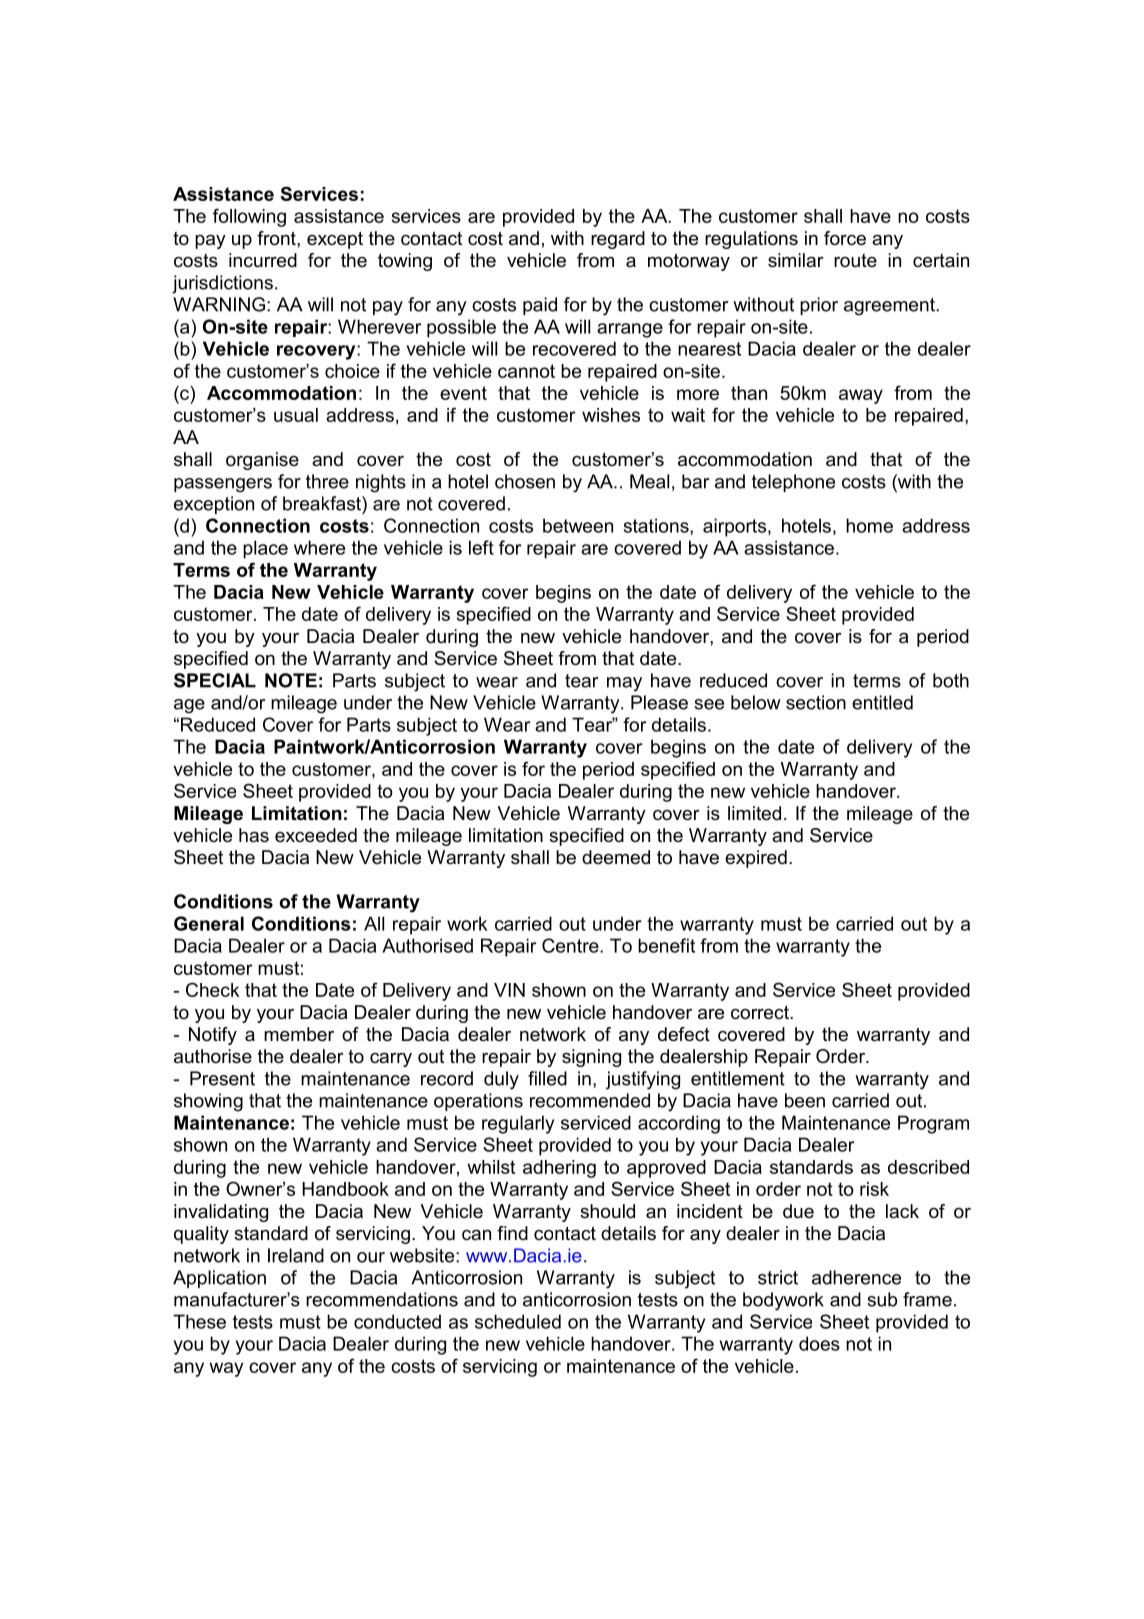 The image size is (1144, 1619). Describe the element at coordinates (869, 525) in the image. I see `home` at that location.
